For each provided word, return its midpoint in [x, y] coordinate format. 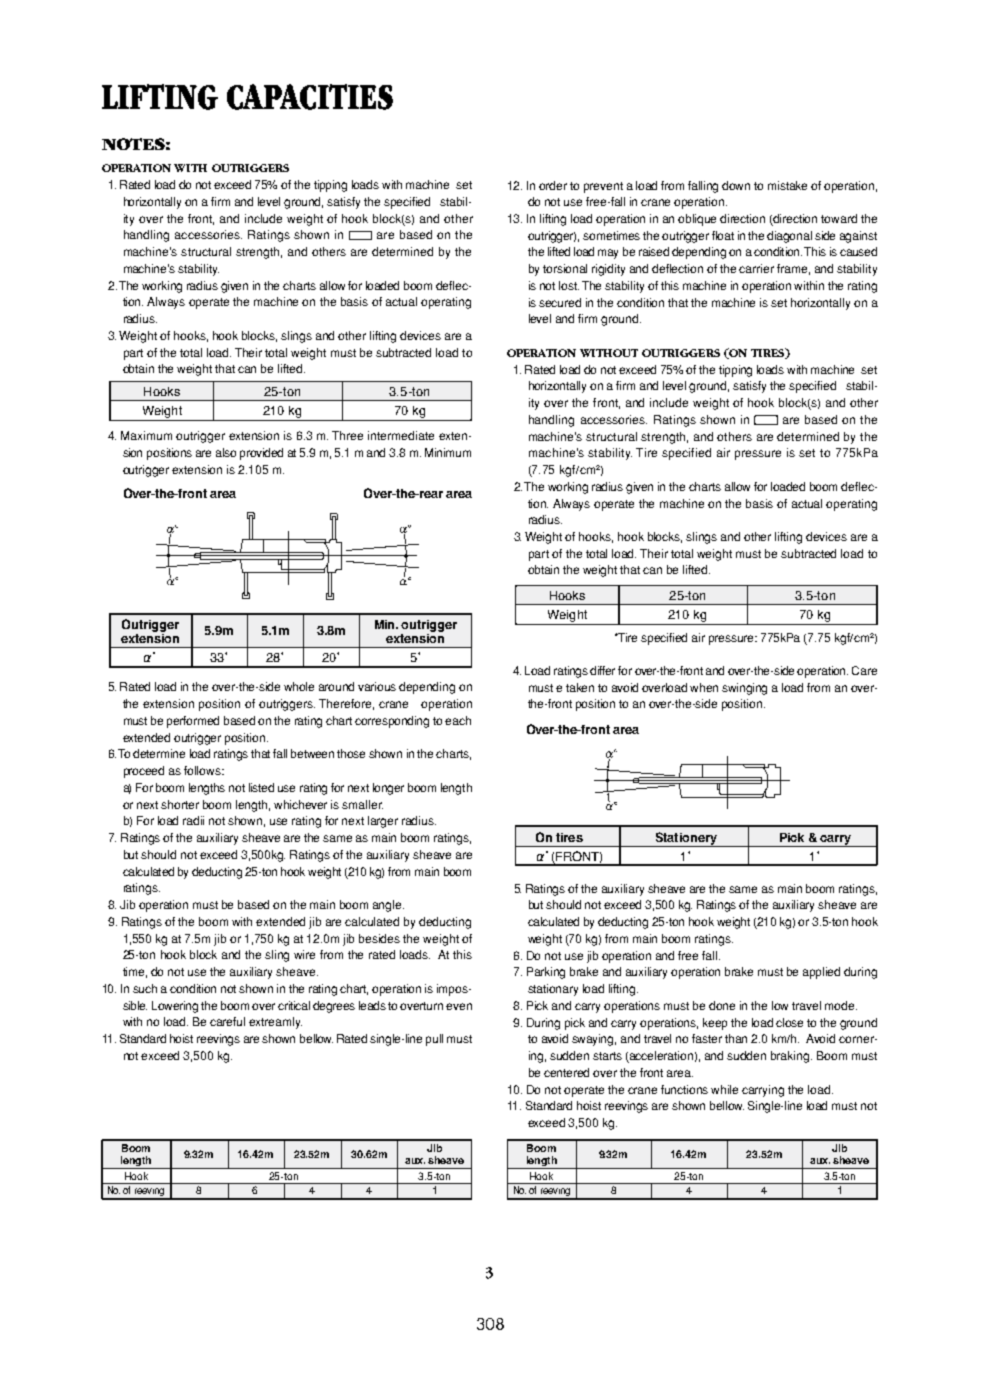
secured [560, 302]
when [704, 687]
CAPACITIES [310, 97]
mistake [787, 185]
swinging [744, 689]
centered [566, 1072]
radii [193, 820]
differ [602, 670]
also [226, 452]
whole [299, 686]
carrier [756, 268]
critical [294, 1005]
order [553, 185]
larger [383, 822]
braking [791, 1057]
